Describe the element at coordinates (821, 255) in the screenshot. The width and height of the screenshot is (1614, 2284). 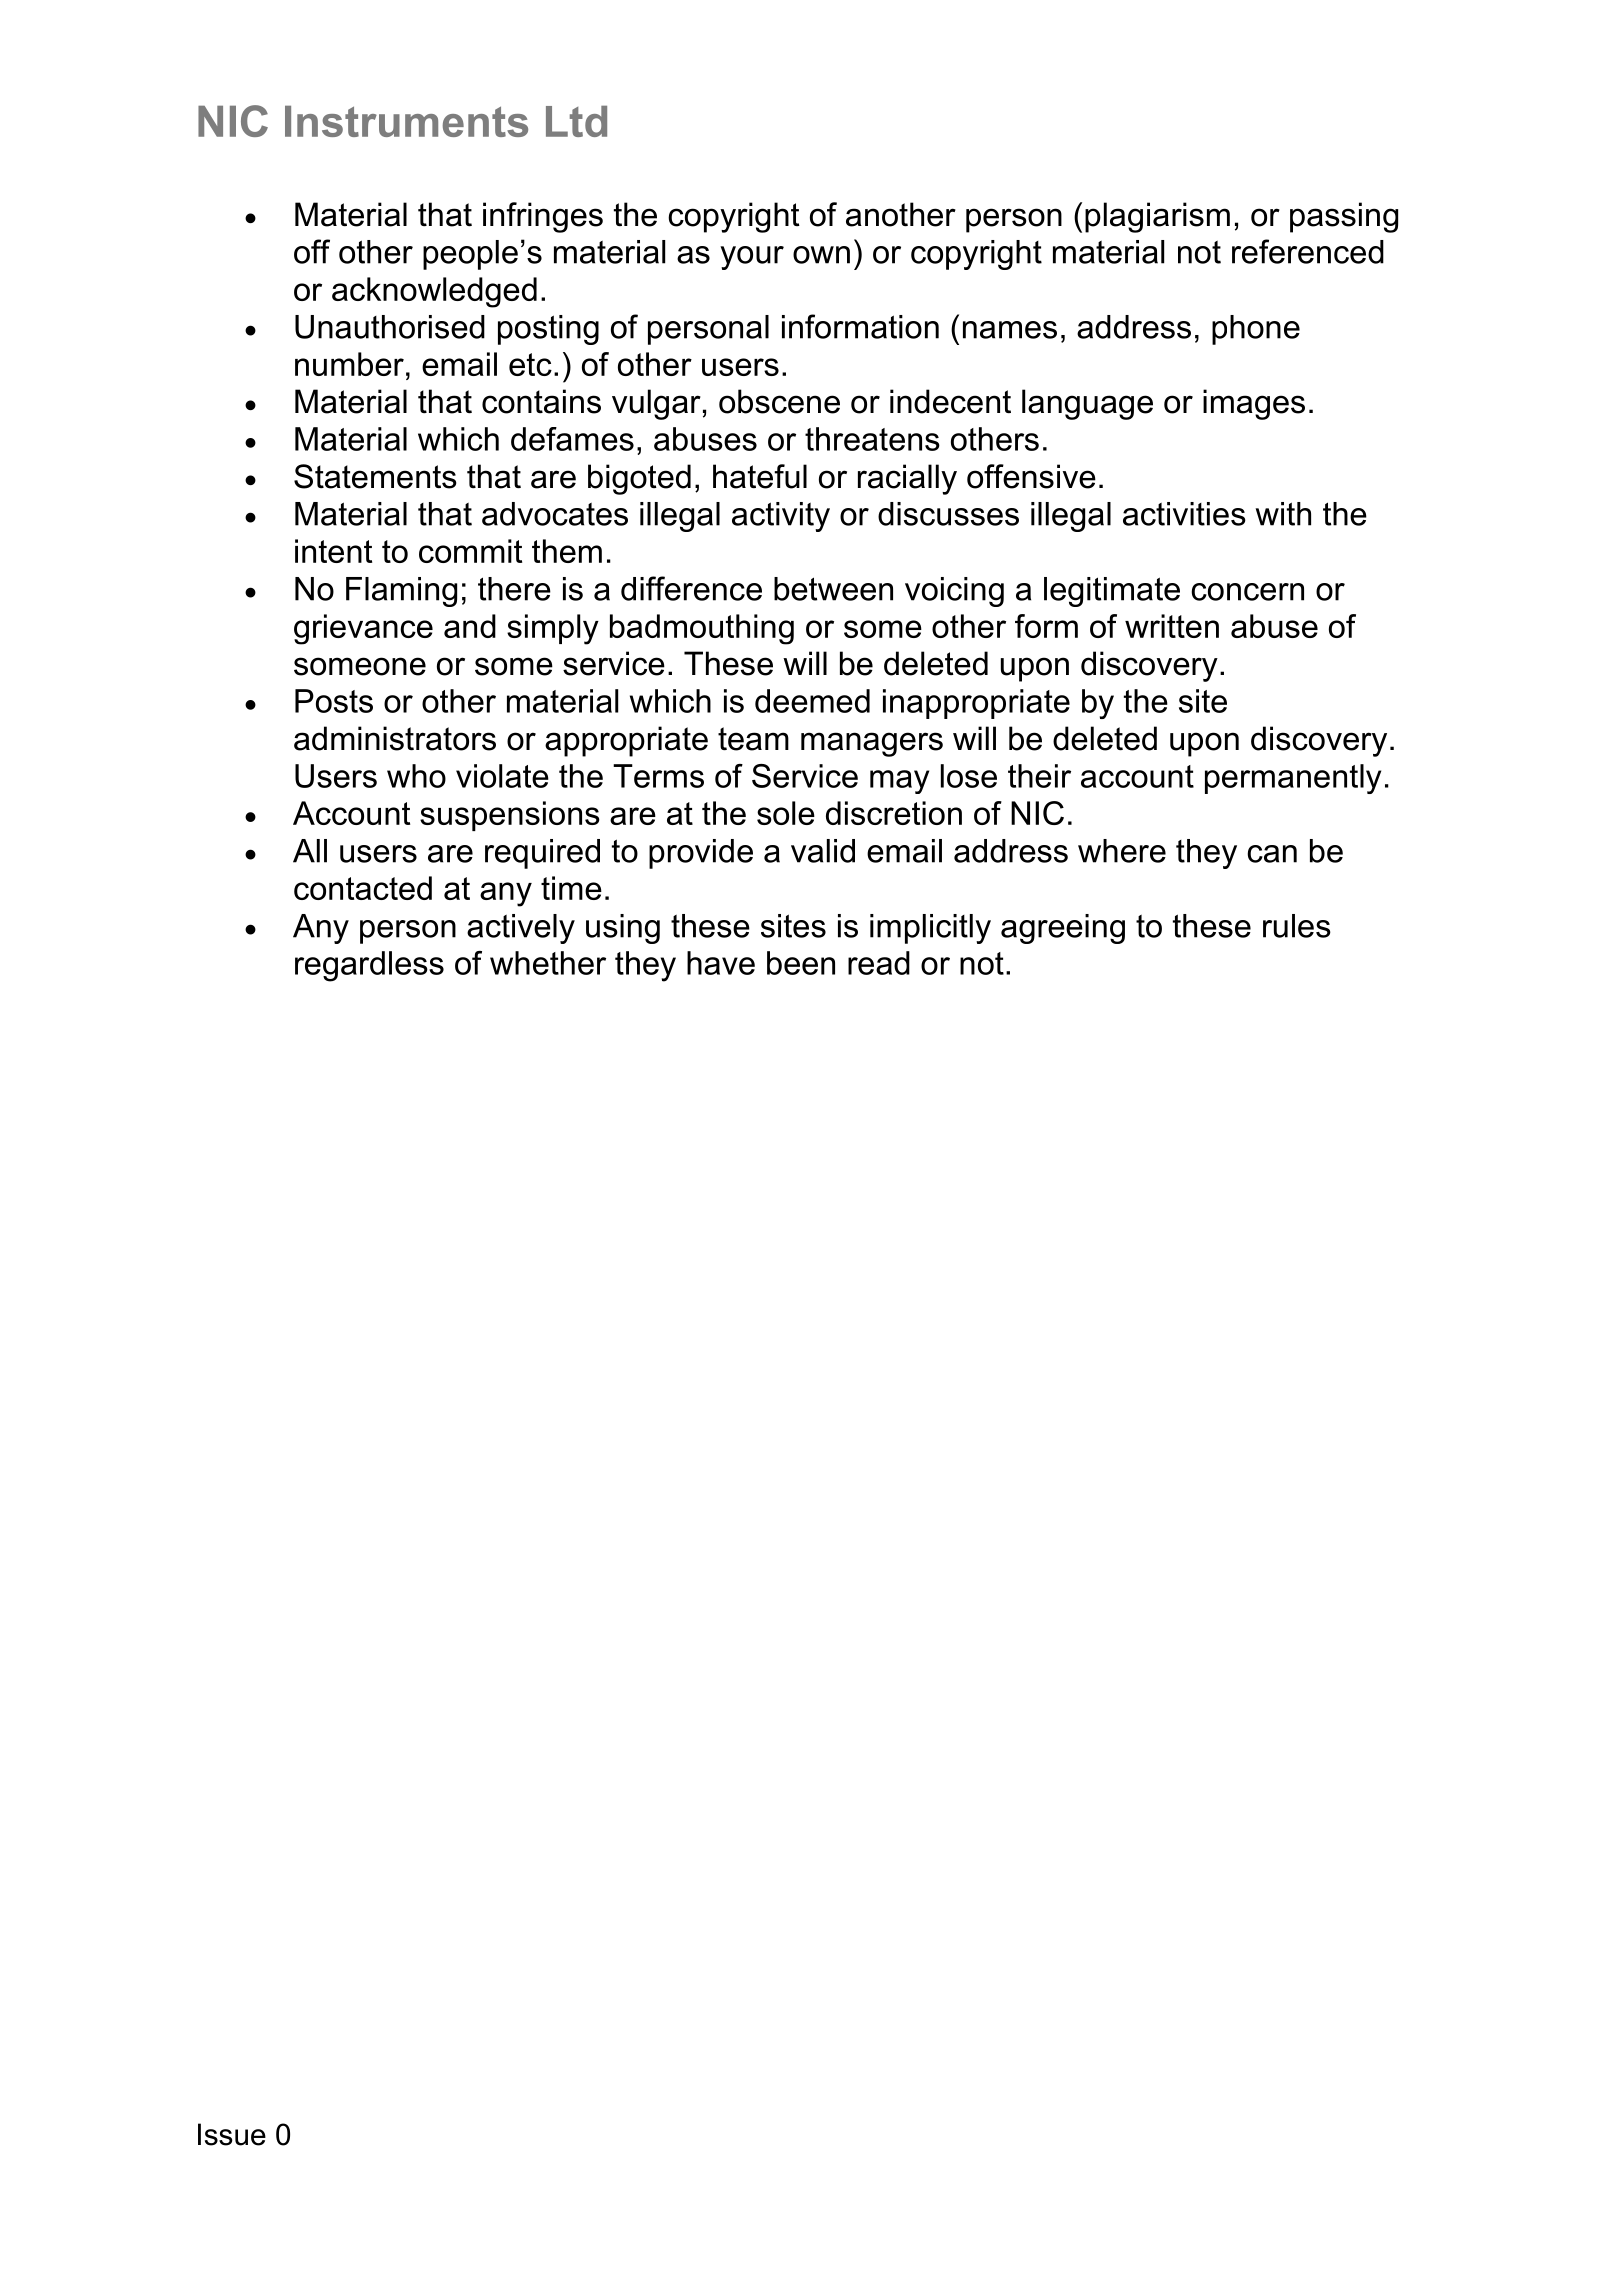
I see `own` at that location.
